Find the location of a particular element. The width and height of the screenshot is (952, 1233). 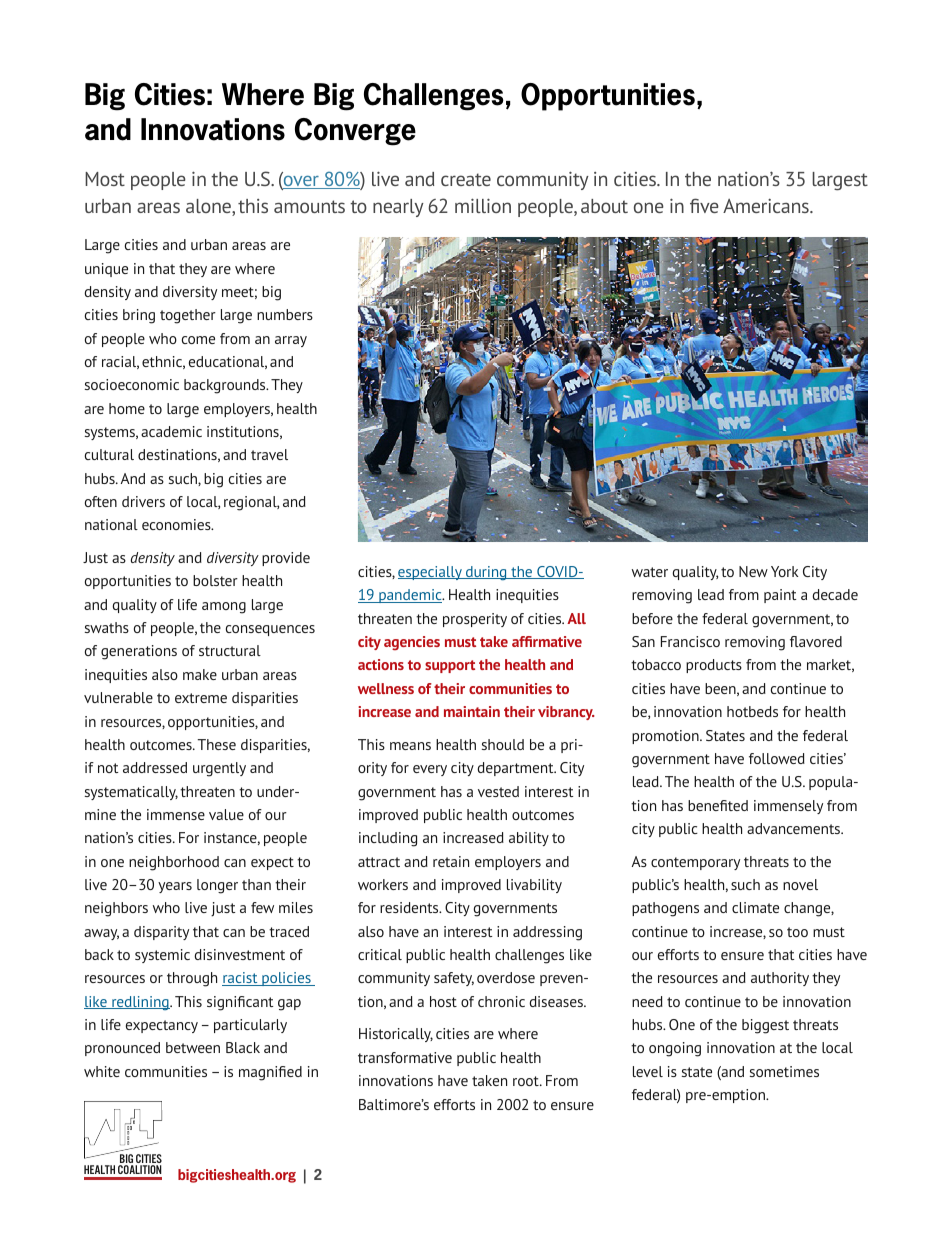

paint is located at coordinates (780, 596).
